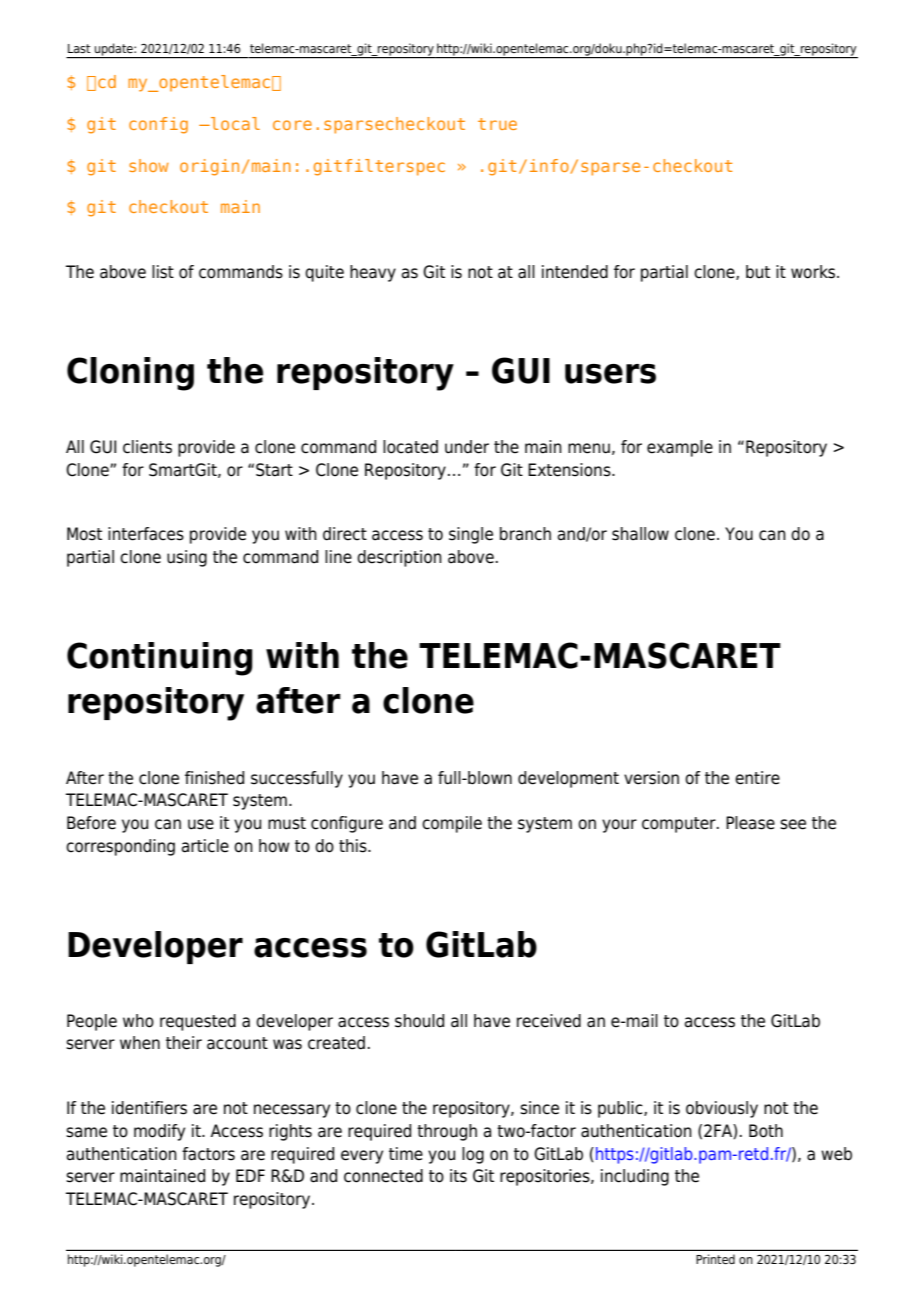  I want to click on its, so click(458, 1176).
